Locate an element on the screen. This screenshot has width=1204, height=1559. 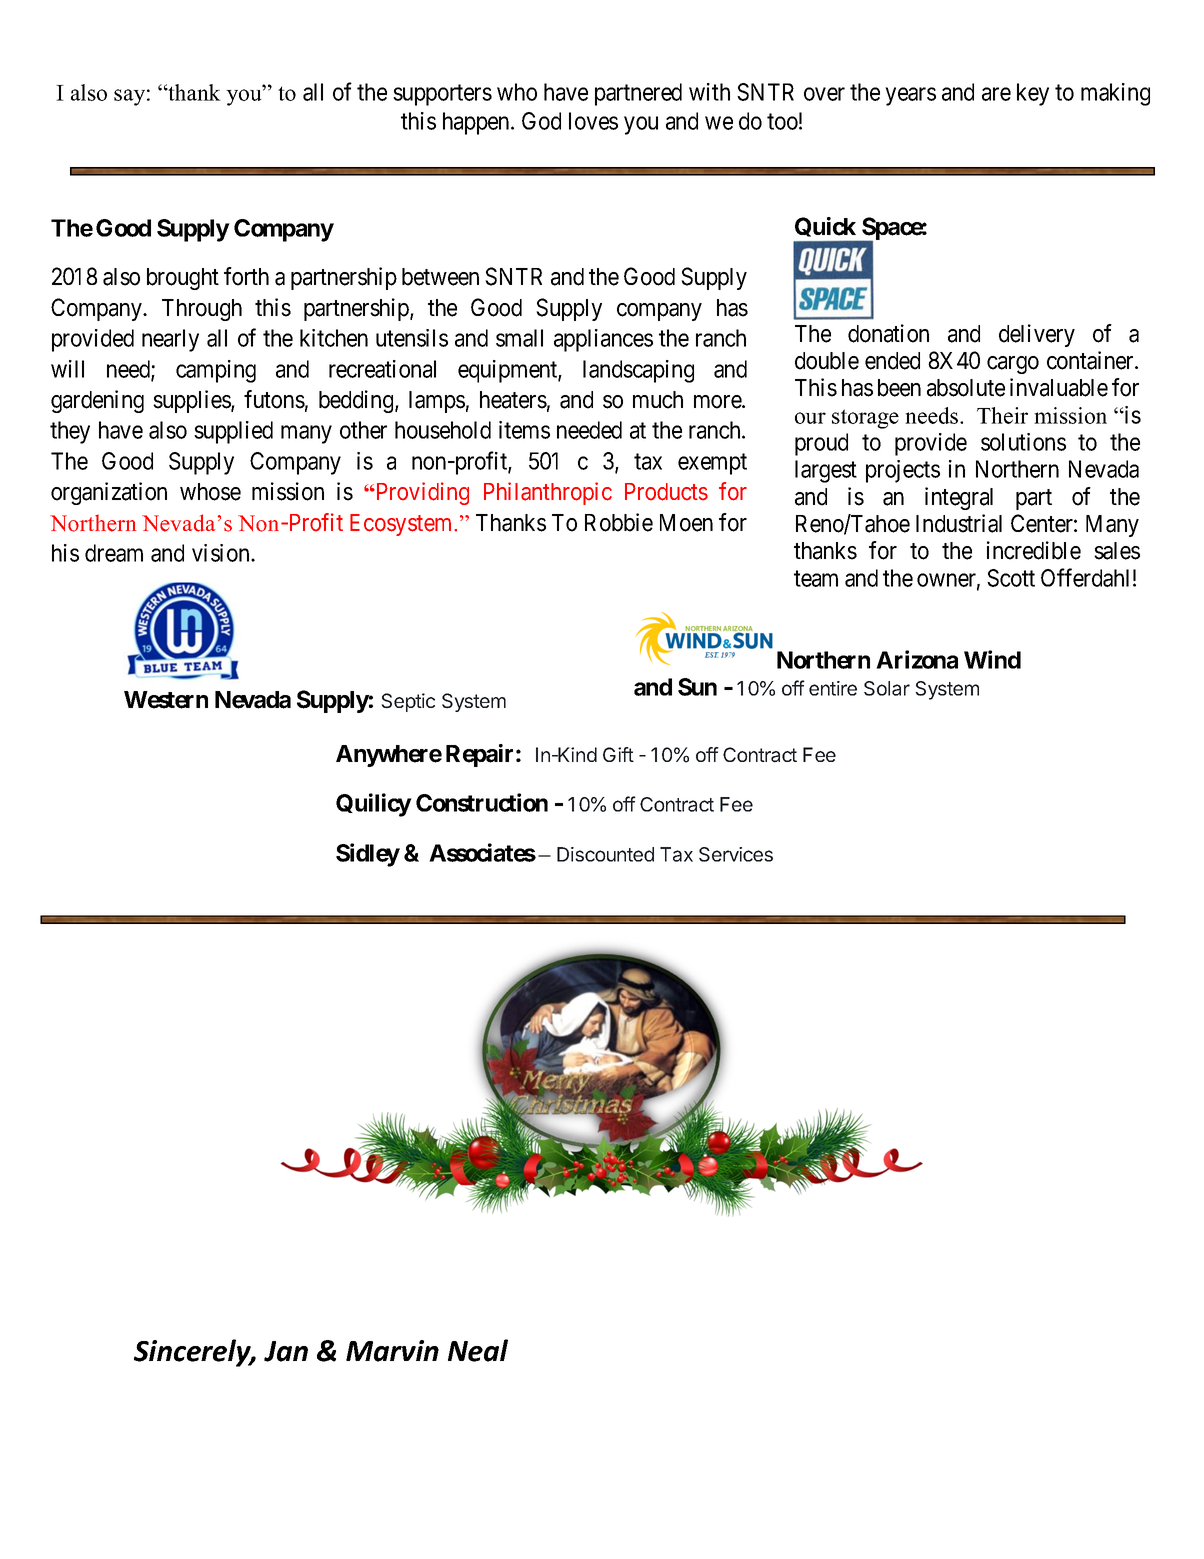
Their is located at coordinates (1002, 415).
